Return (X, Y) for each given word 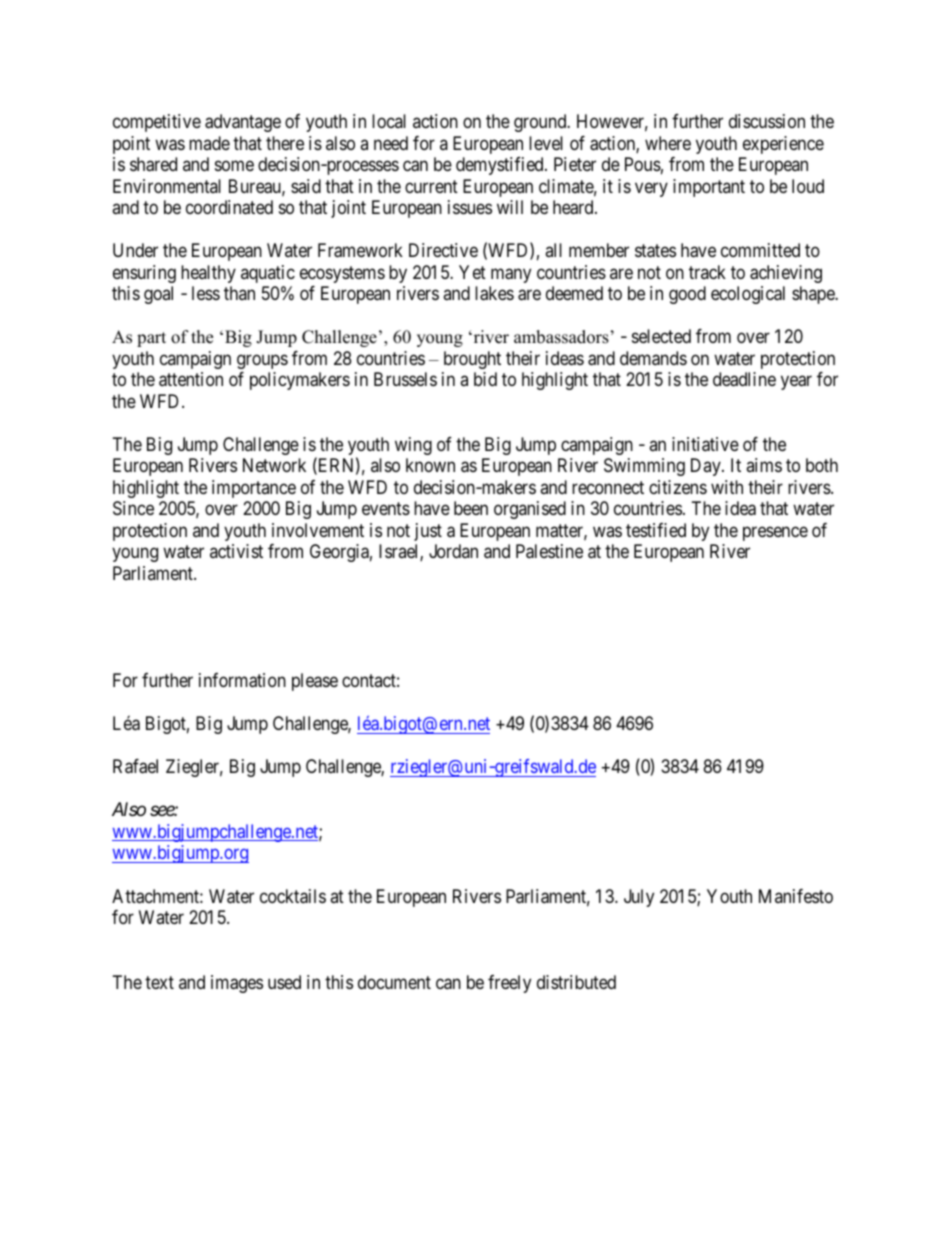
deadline (744, 379)
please (315, 682)
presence (775, 533)
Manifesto (796, 896)
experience (783, 145)
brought (472, 360)
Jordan (453, 551)
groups (262, 361)
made (209, 143)
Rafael (135, 766)
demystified (501, 166)
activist (236, 551)
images (237, 984)
